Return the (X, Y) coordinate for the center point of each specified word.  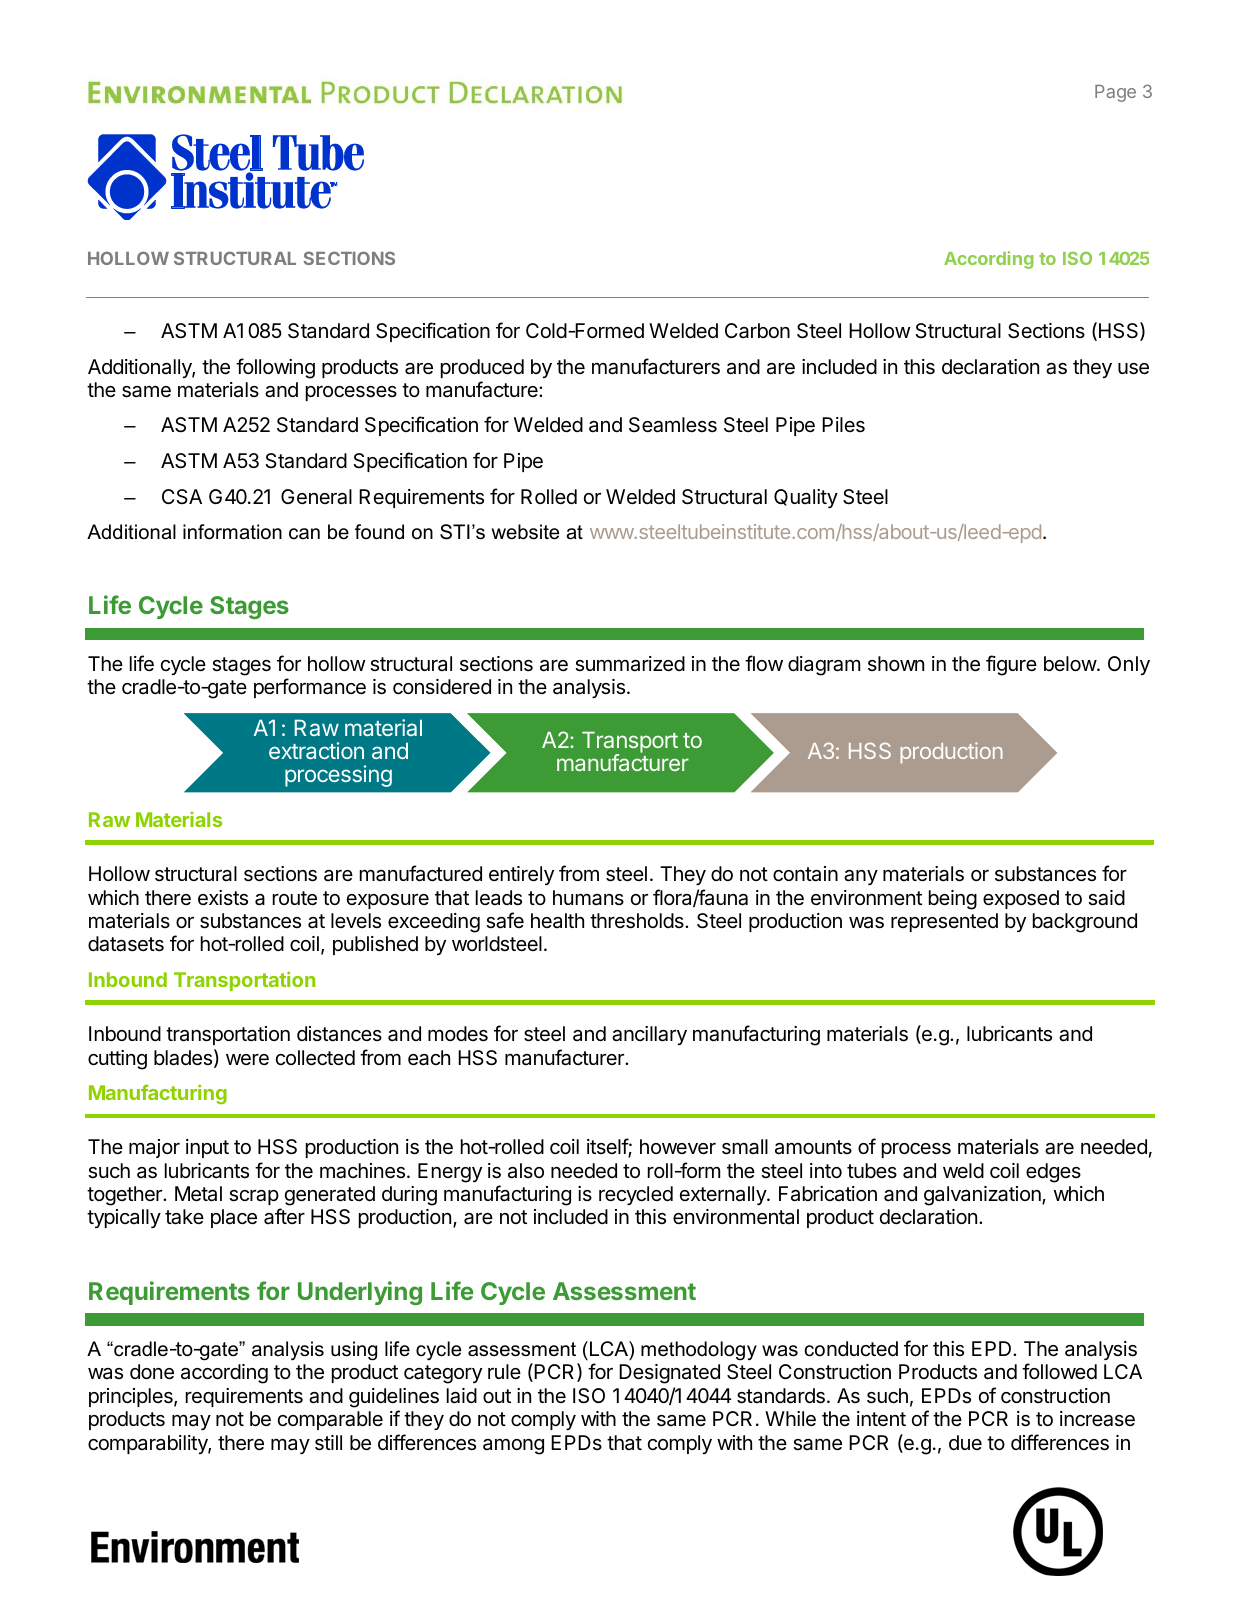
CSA (182, 496)
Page (1115, 93)
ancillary (649, 1035)
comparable (330, 1420)
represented (944, 922)
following (275, 368)
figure (1011, 665)
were (247, 1060)
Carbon (757, 331)
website (525, 532)
